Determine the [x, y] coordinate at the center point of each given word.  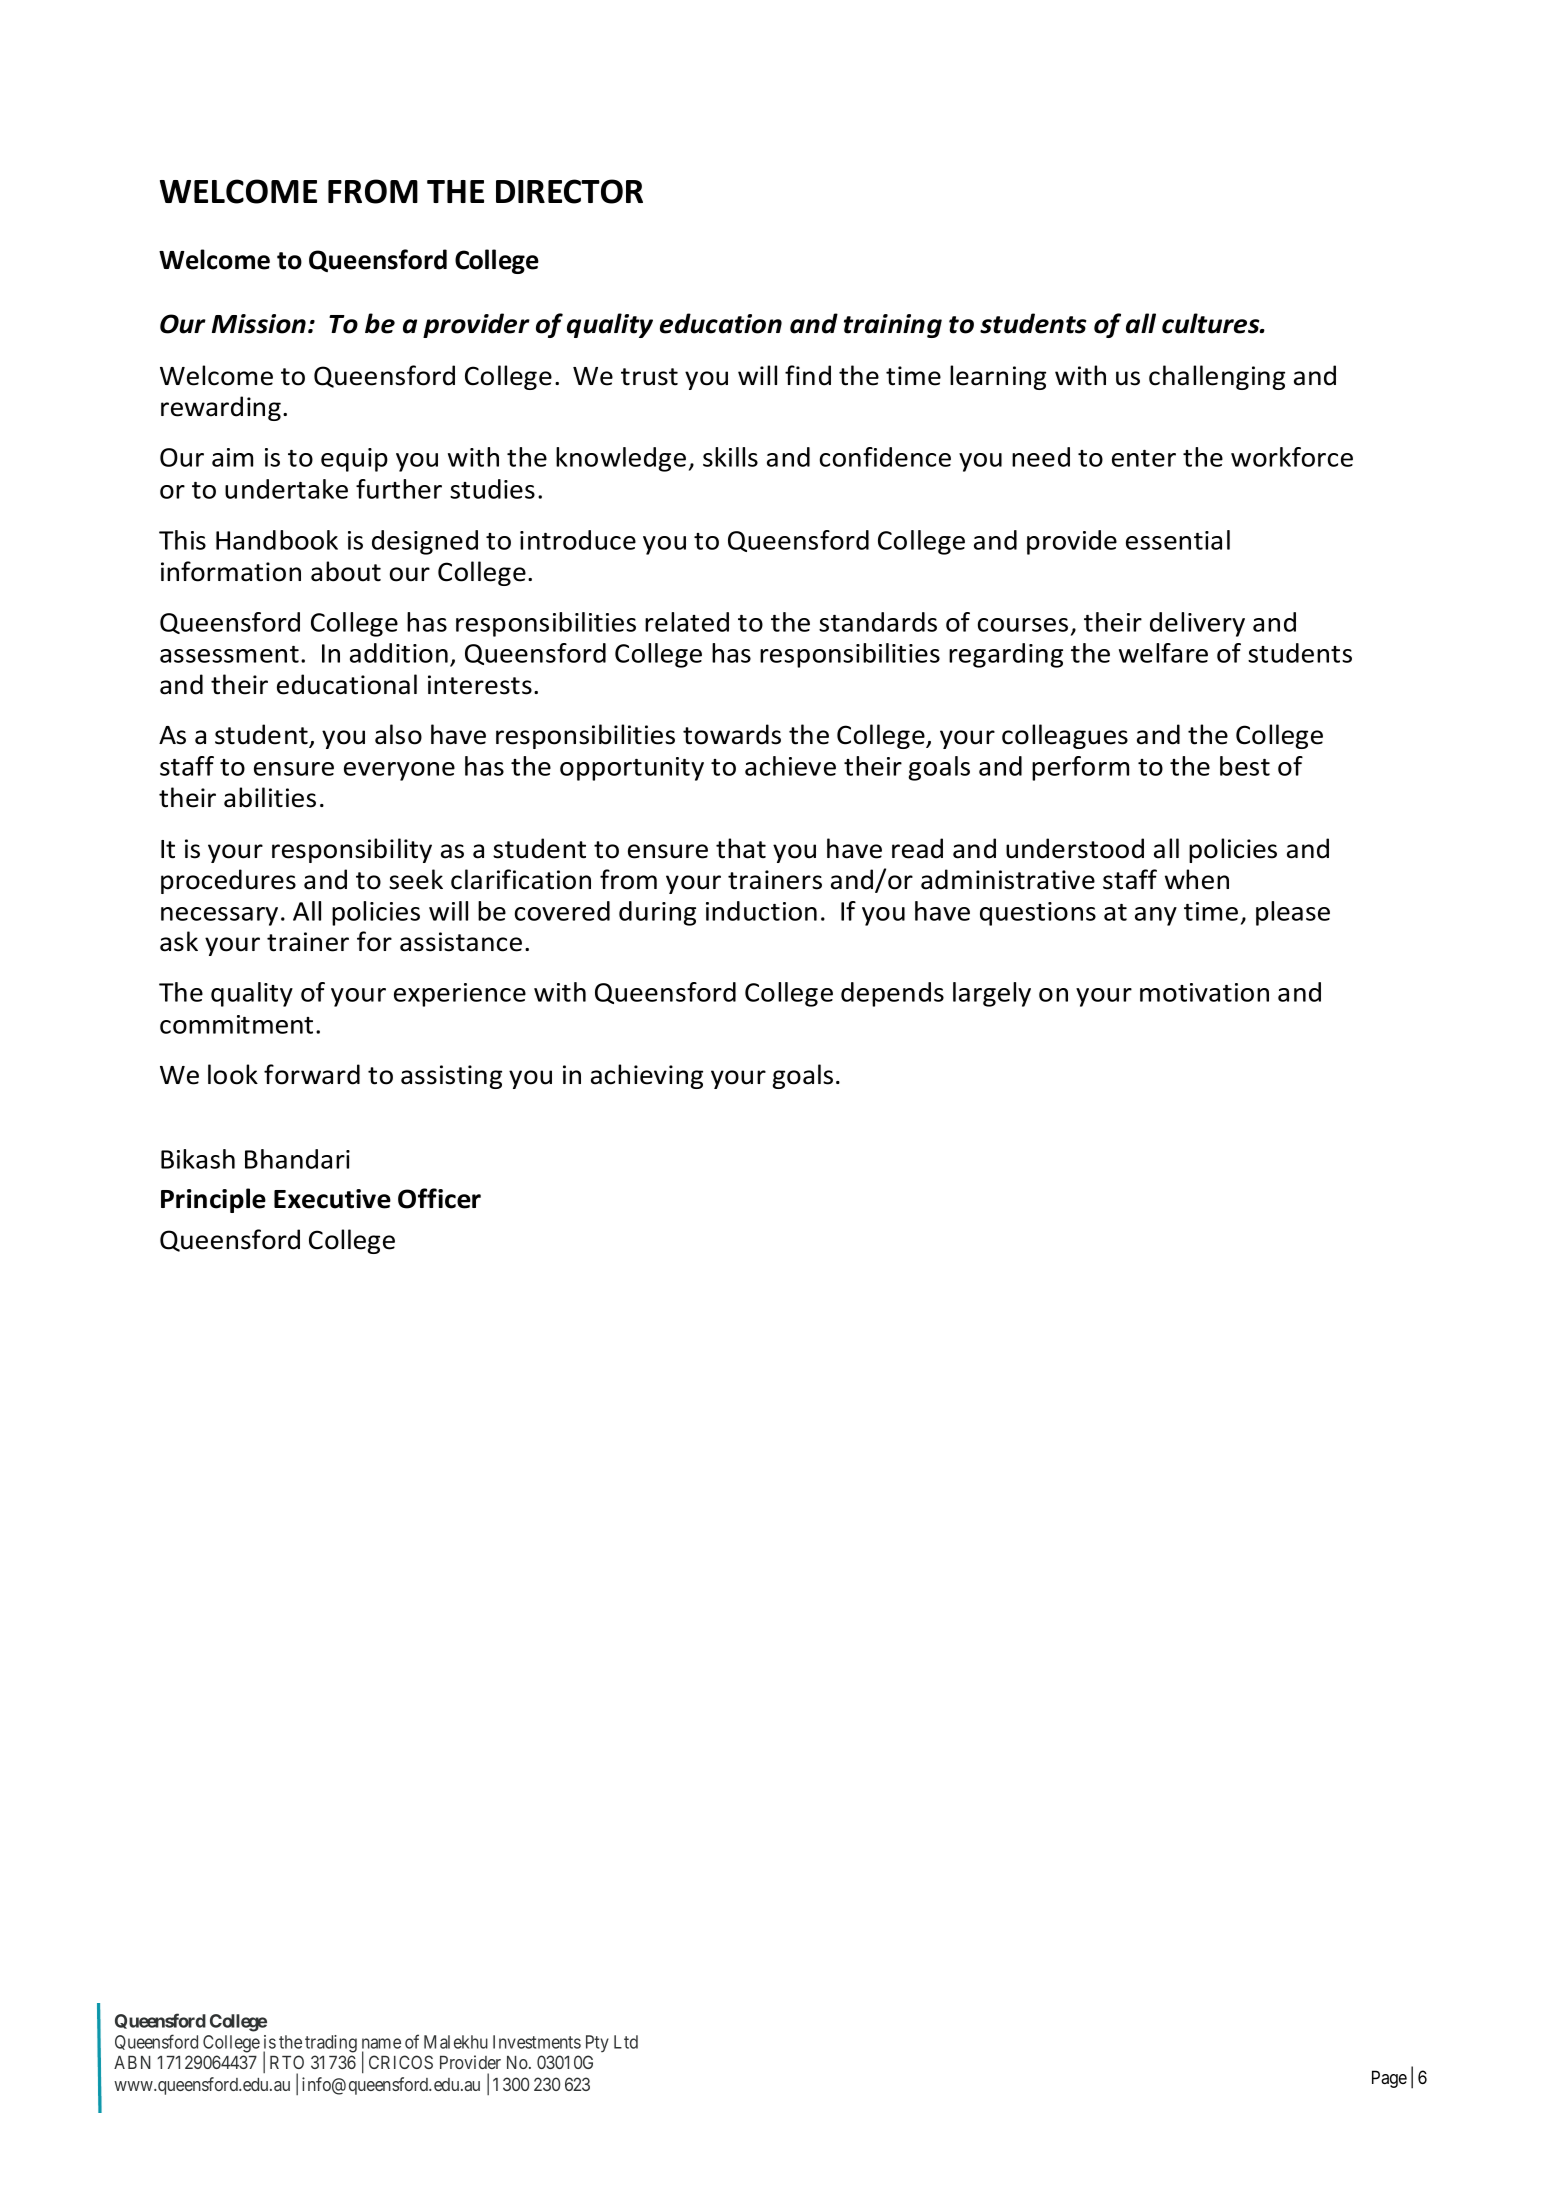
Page [1389, 2079]
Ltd [626, 2042]
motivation [1204, 992]
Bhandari [297, 1159]
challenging [1217, 377]
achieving [647, 1076]
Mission [259, 324]
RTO [287, 2062]
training [893, 326]
